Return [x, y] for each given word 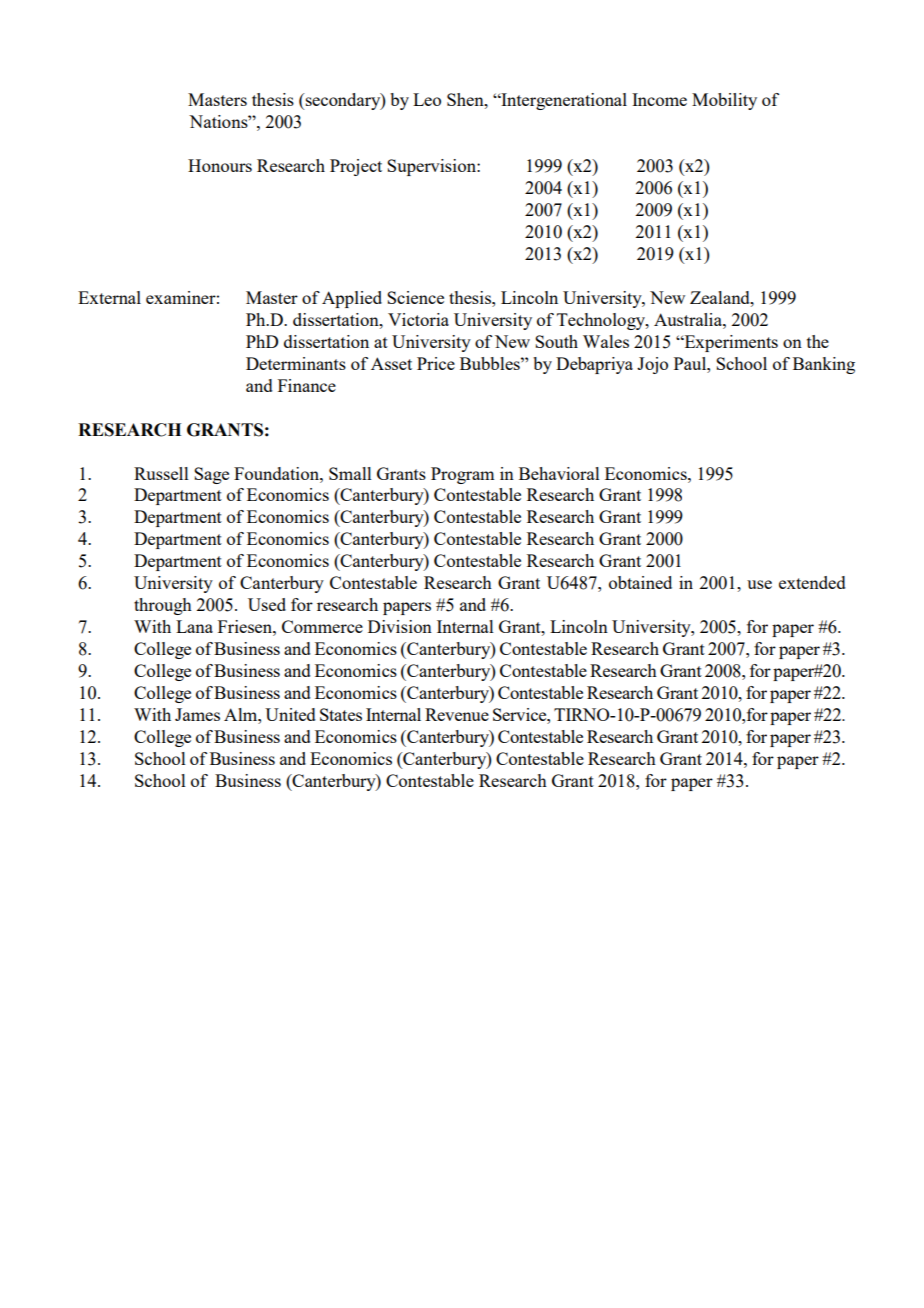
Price [436, 363]
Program [462, 475]
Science [415, 297]
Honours [220, 165]
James [197, 714]
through [163, 606]
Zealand [721, 297]
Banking [824, 365]
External [109, 297]
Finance [307, 385]
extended [812, 582]
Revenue [457, 714]
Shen [466, 99]
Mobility [724, 101]
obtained [640, 582]
